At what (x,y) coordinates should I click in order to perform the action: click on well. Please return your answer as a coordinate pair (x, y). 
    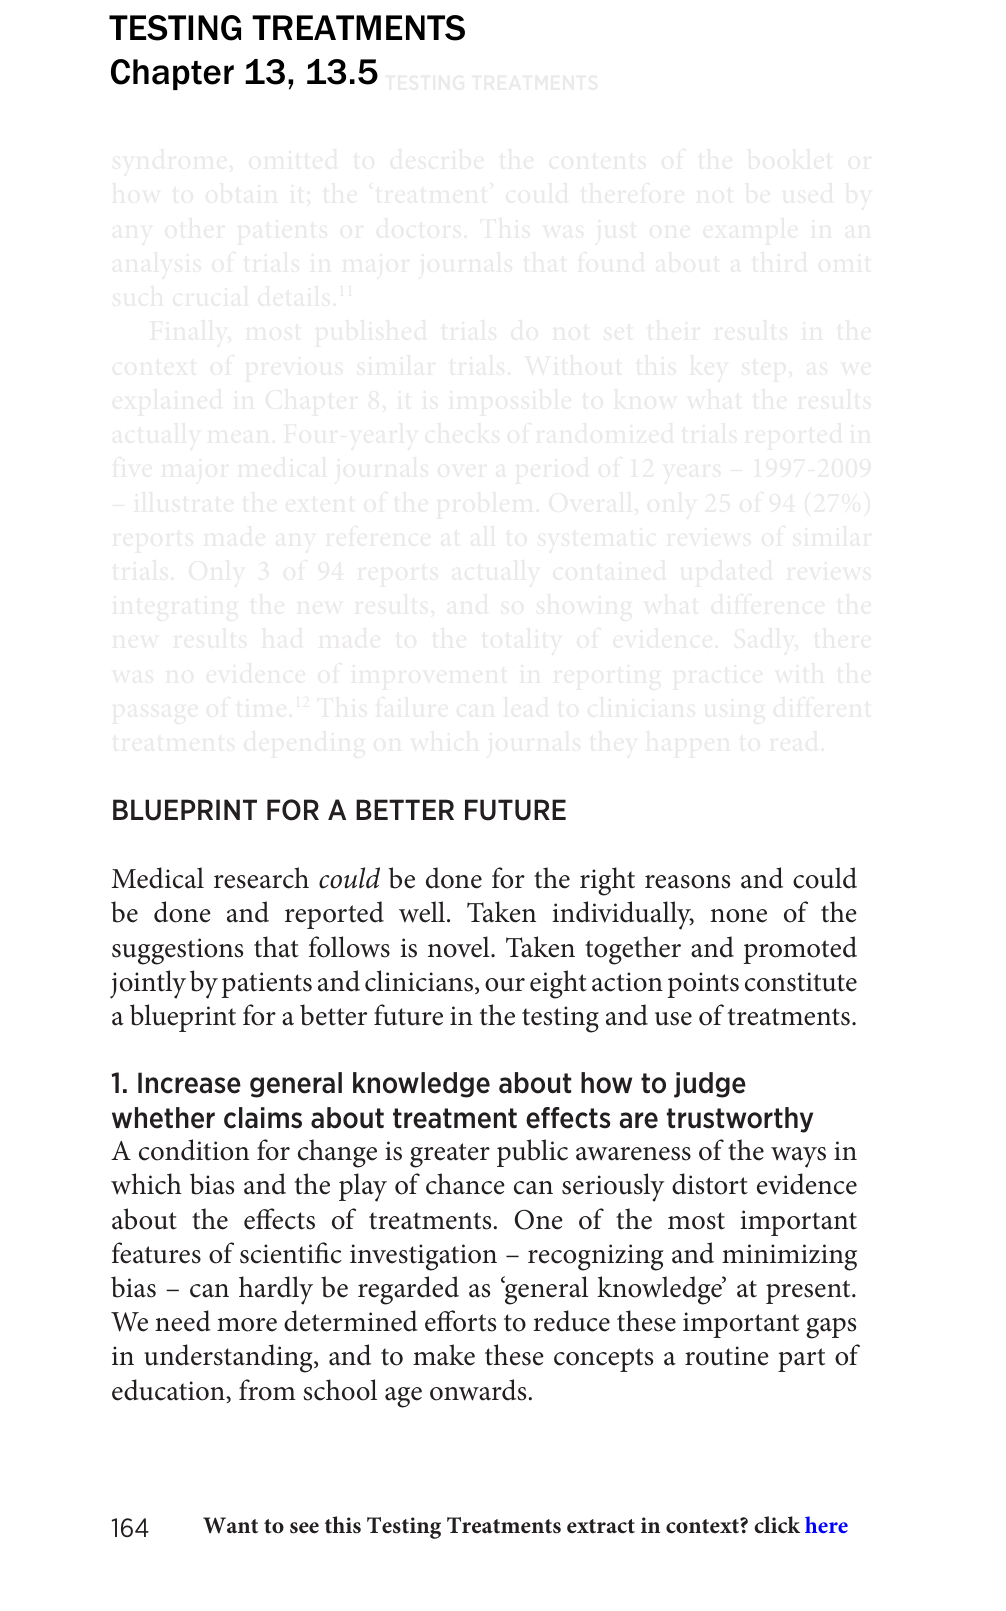
    Looking at the image, I should click on (423, 912).
